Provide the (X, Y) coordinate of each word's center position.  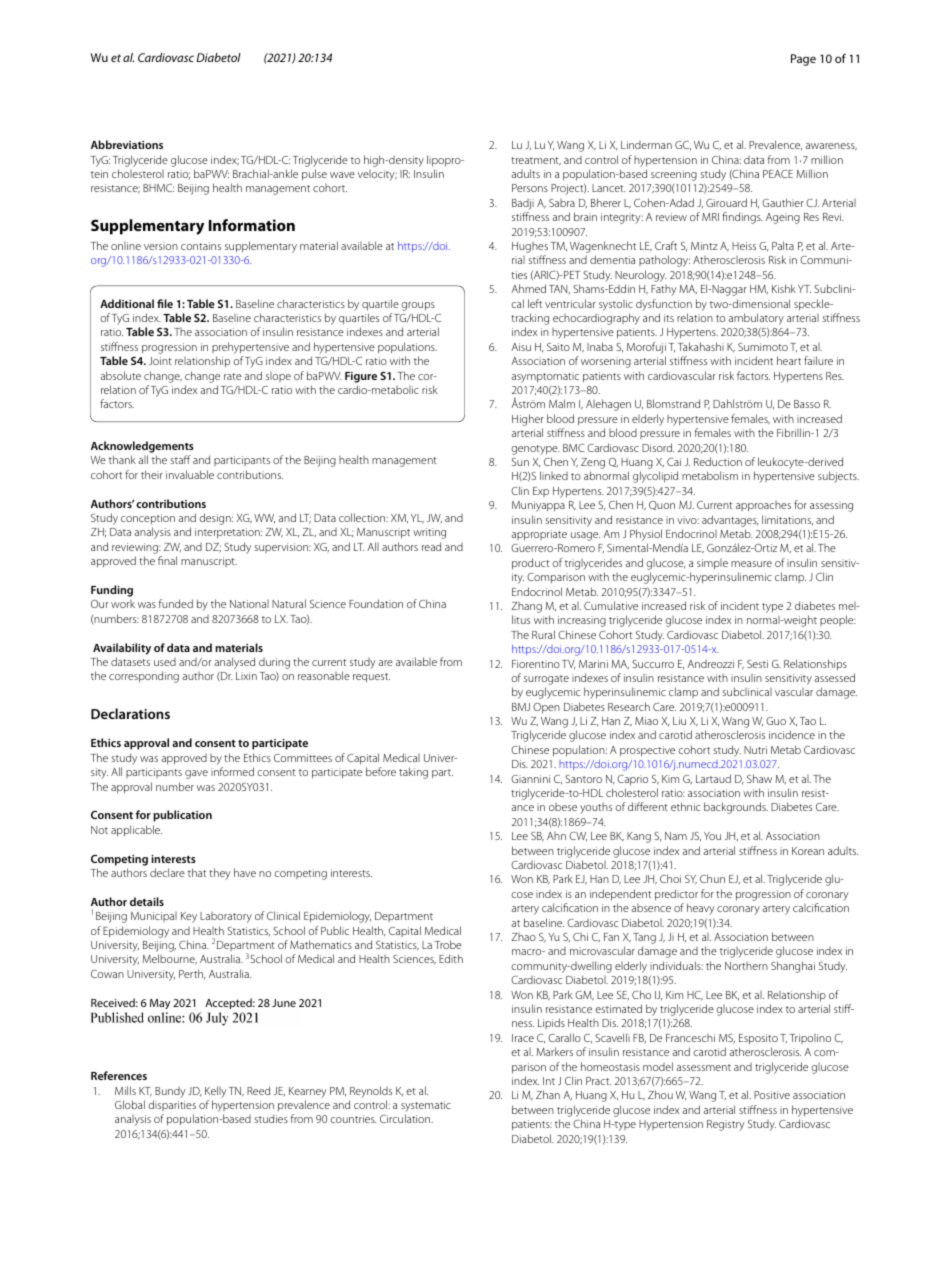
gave (196, 774)
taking (413, 773)
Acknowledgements (142, 447)
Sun (520, 462)
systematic (426, 1108)
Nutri (755, 750)
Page (803, 60)
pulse (314, 175)
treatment (536, 161)
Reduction (718, 461)
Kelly (216, 1092)
